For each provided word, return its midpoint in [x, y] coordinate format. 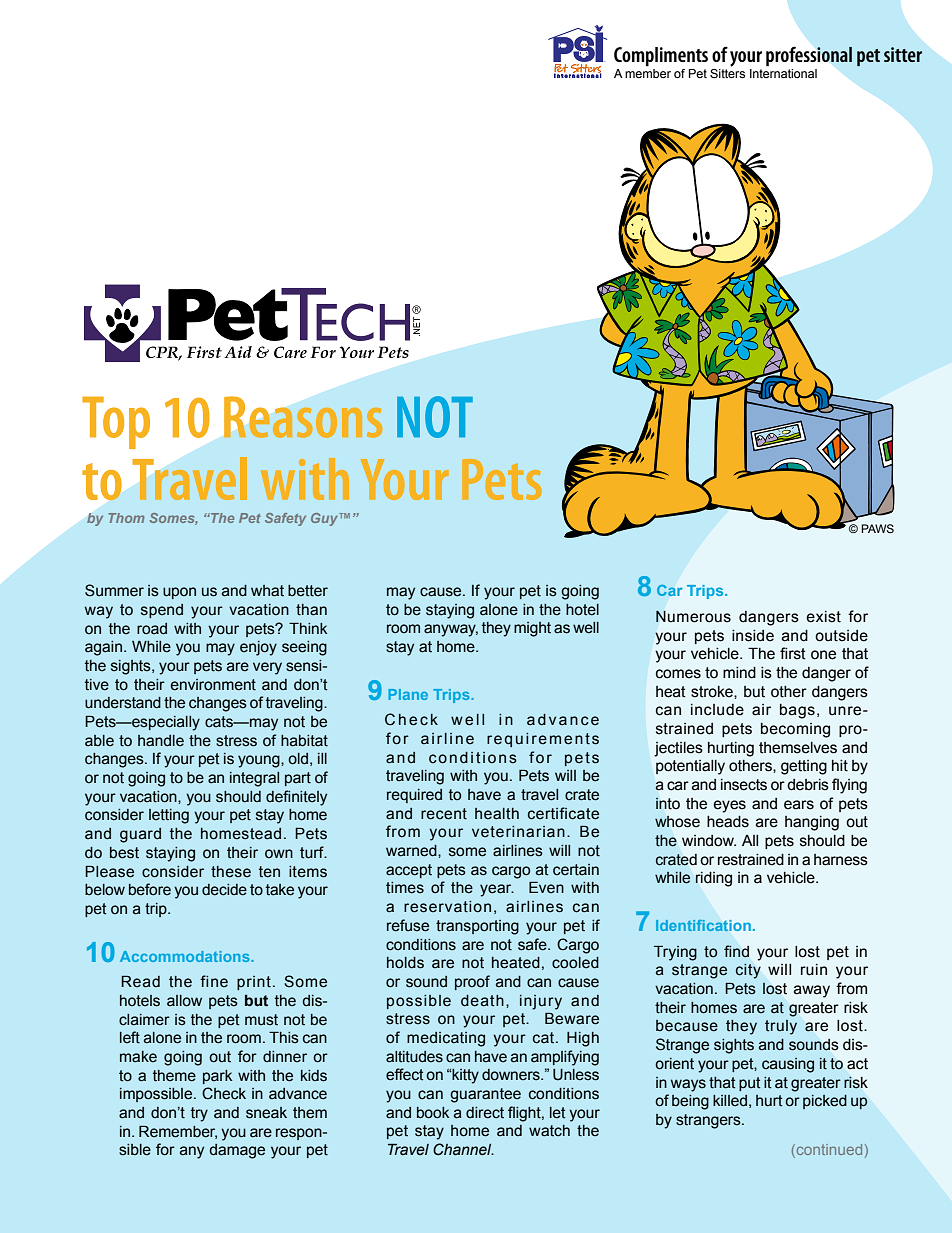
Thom [127, 518]
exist [823, 617]
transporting [477, 927]
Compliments [661, 57]
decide [224, 890]
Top [116, 423]
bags [797, 711]
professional [809, 56]
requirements [543, 740]
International [783, 72]
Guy [326, 519]
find [736, 951]
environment [213, 685]
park [217, 1077]
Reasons [303, 417]
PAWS [877, 528]
